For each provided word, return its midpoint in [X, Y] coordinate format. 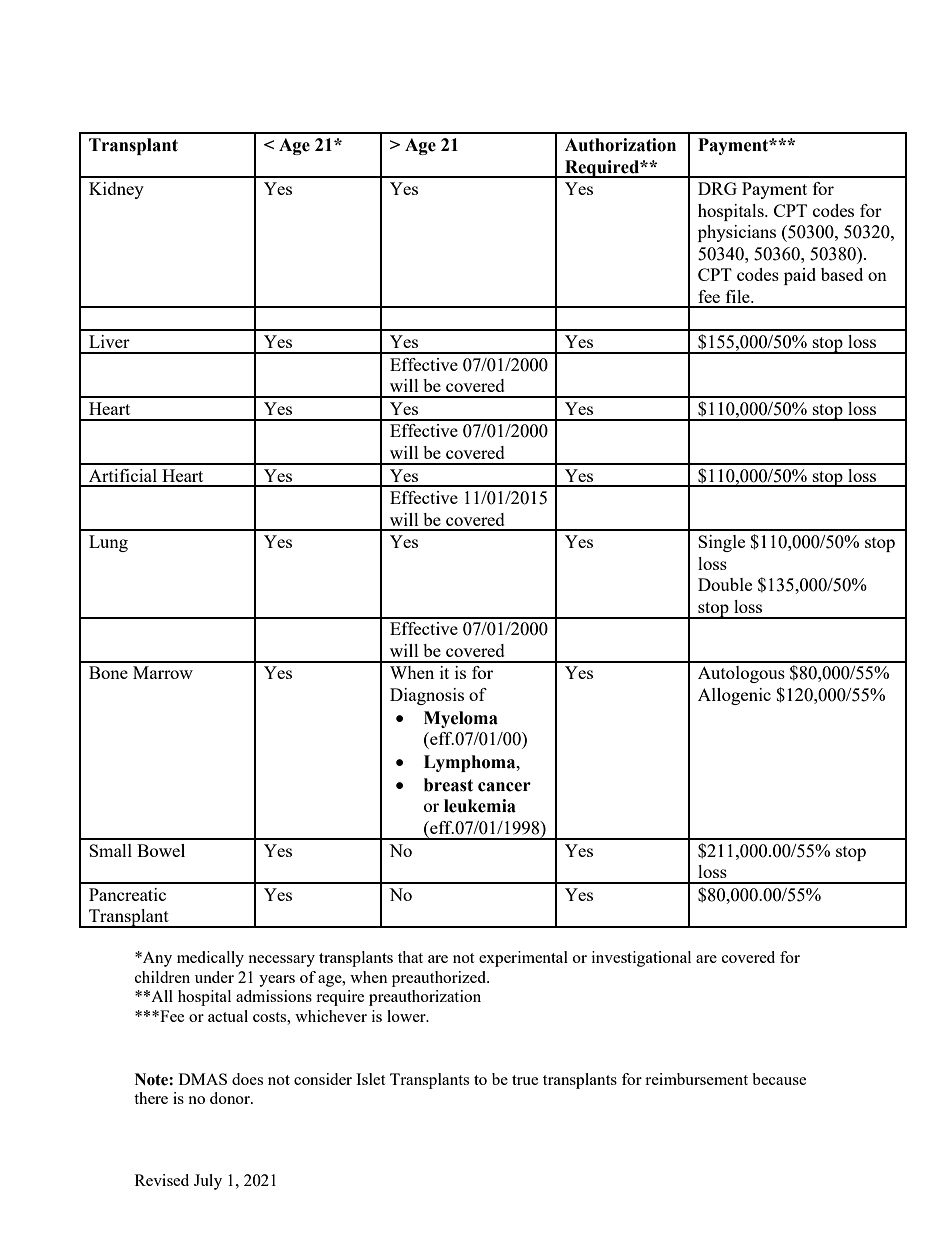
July [208, 1182]
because [779, 1079]
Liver [109, 341]
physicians [737, 233]
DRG [717, 188]
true [525, 1080]
